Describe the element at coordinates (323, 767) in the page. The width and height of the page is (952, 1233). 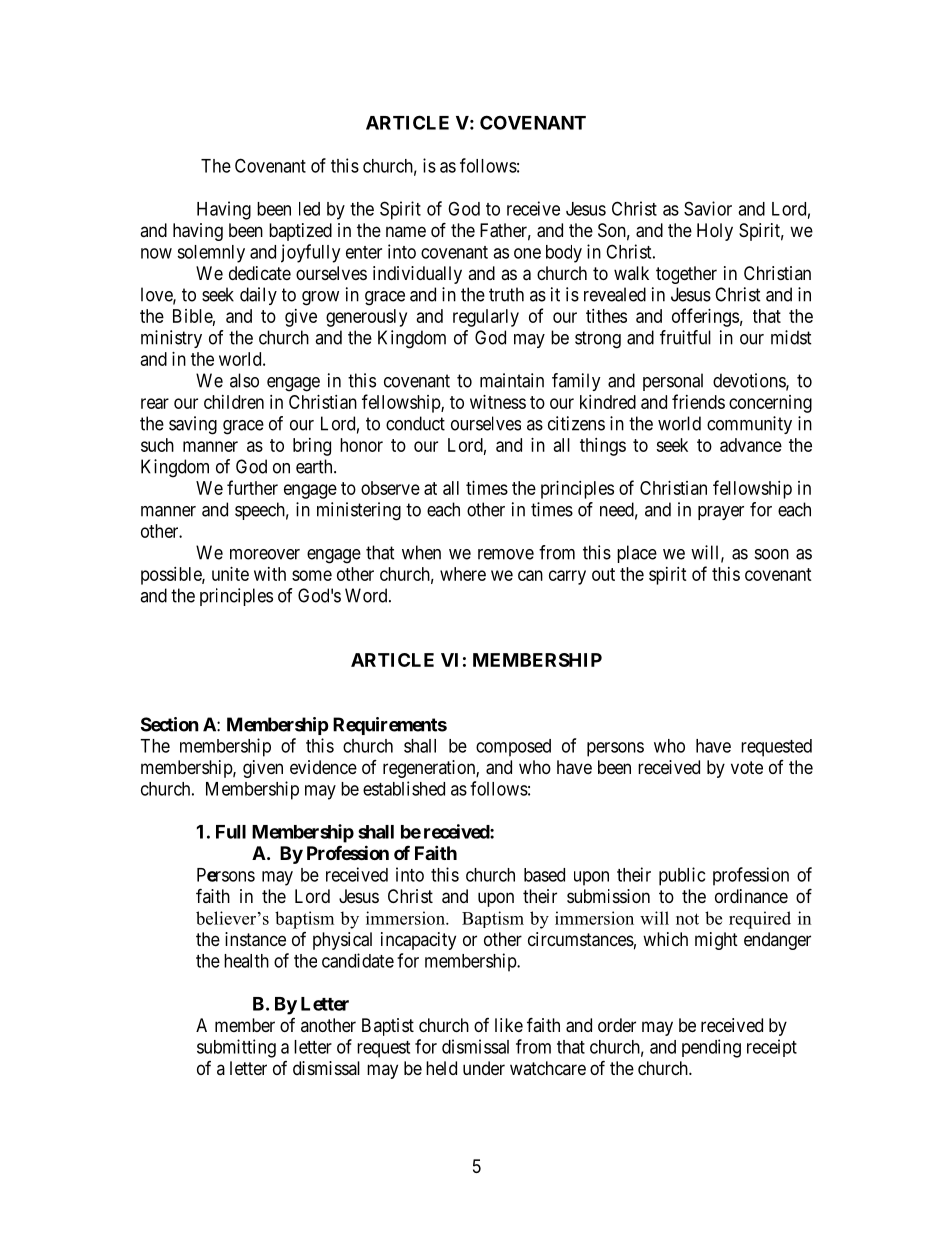
I see `evidence` at that location.
